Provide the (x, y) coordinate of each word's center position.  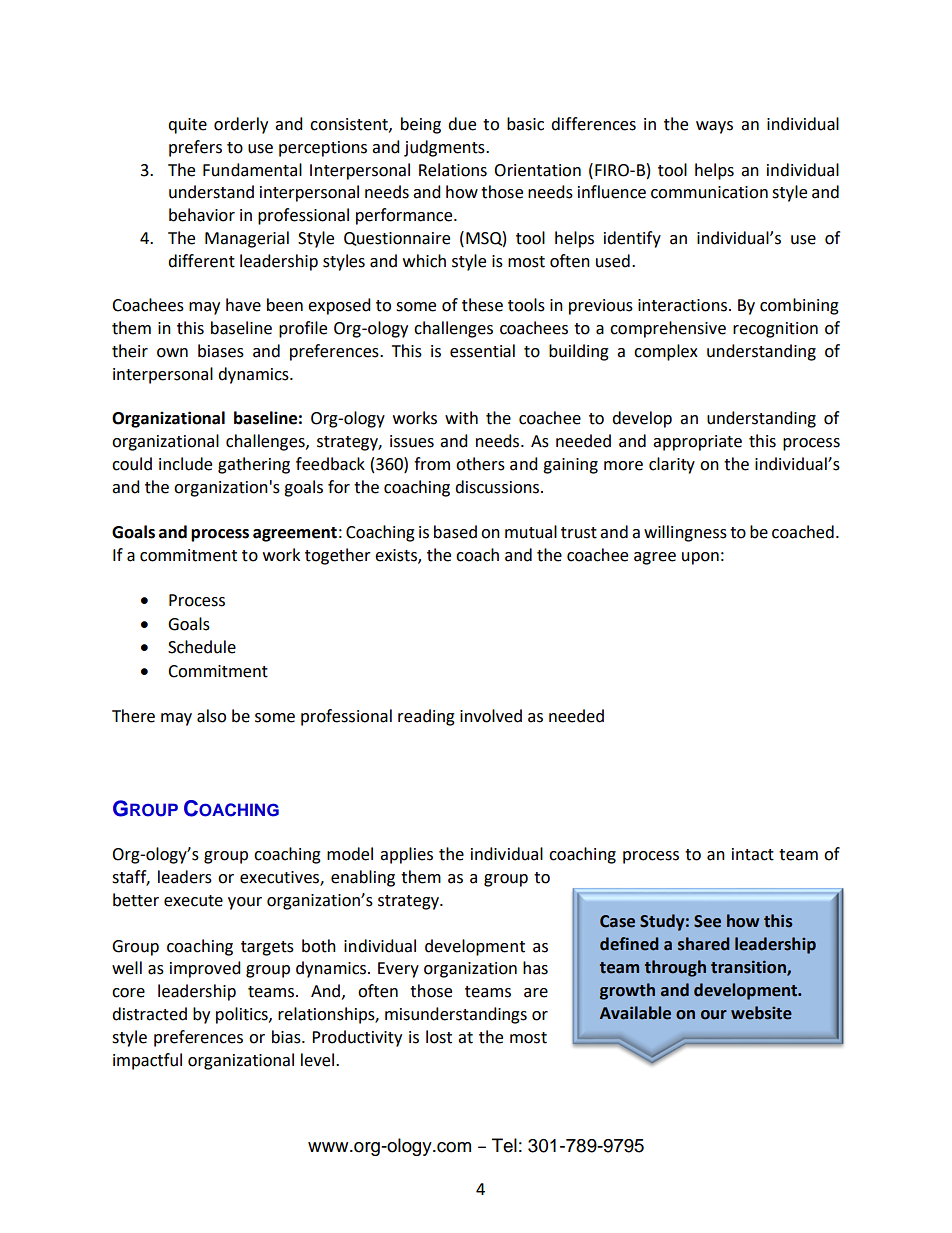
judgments (445, 148)
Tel (504, 1145)
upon (700, 558)
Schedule (202, 647)
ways (714, 127)
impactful (147, 1061)
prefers (195, 148)
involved (491, 716)
